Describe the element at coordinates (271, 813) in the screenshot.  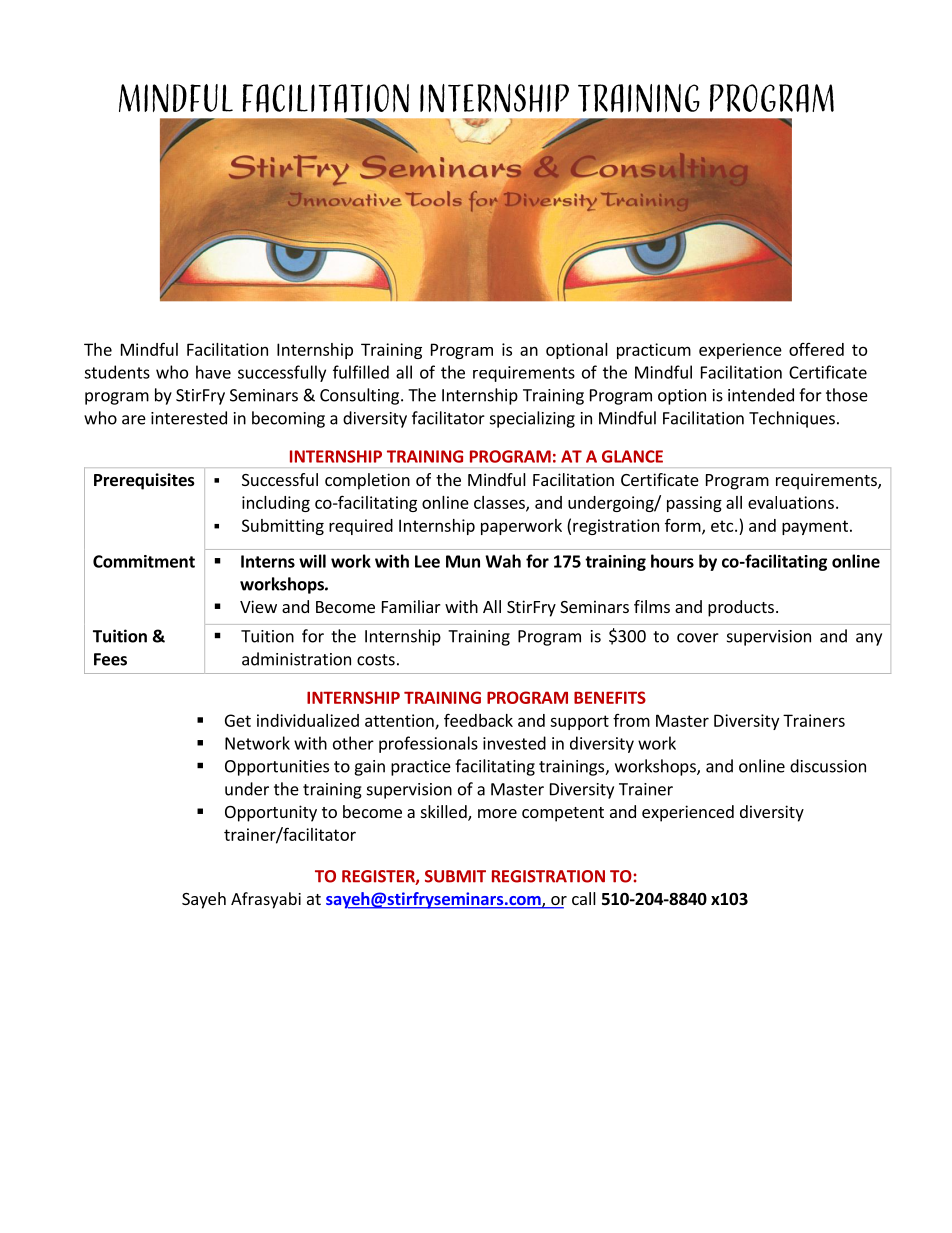
I see `Opportunity` at that location.
